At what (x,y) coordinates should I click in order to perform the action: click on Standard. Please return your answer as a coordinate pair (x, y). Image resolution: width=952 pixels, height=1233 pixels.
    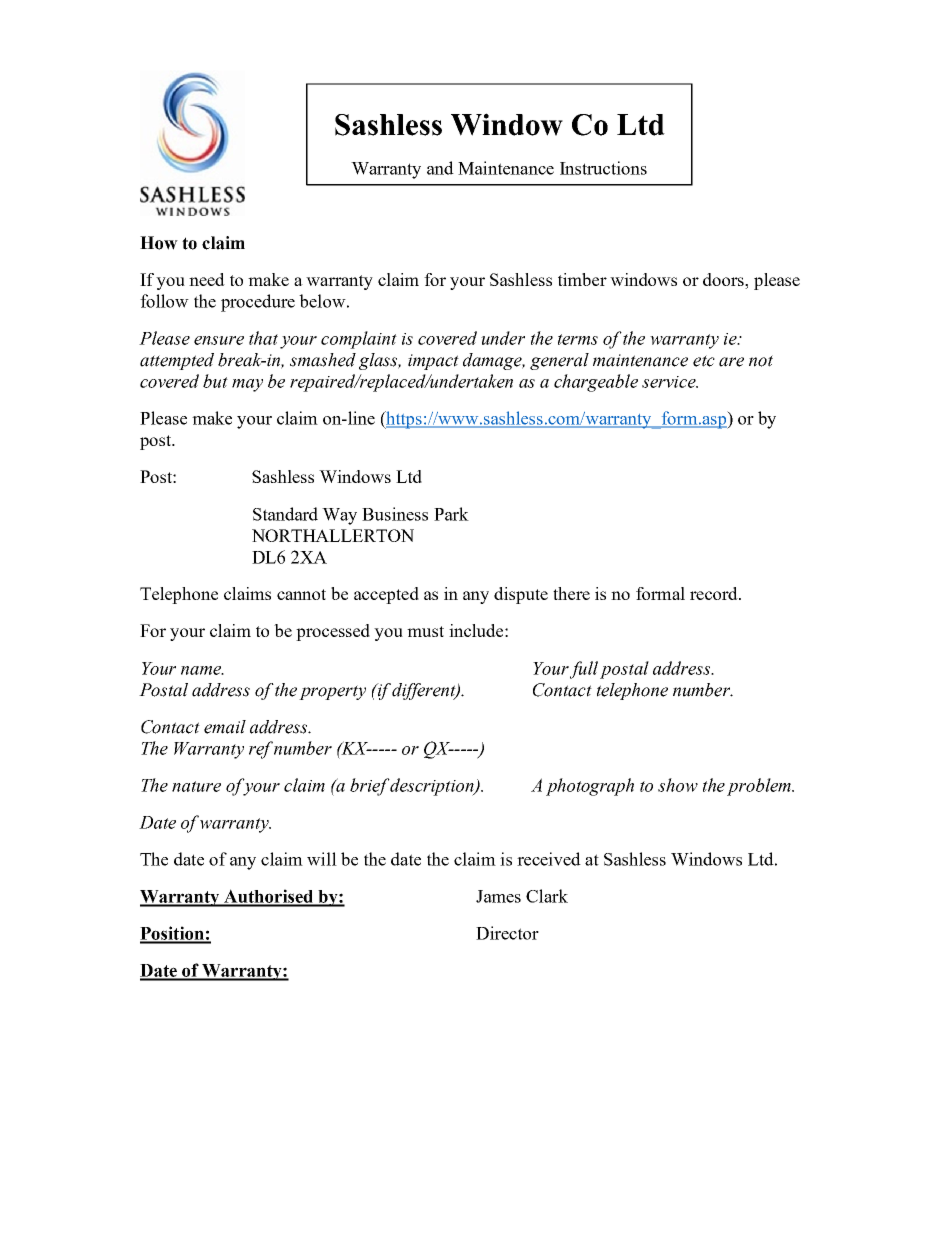
    Looking at the image, I should click on (285, 514).
